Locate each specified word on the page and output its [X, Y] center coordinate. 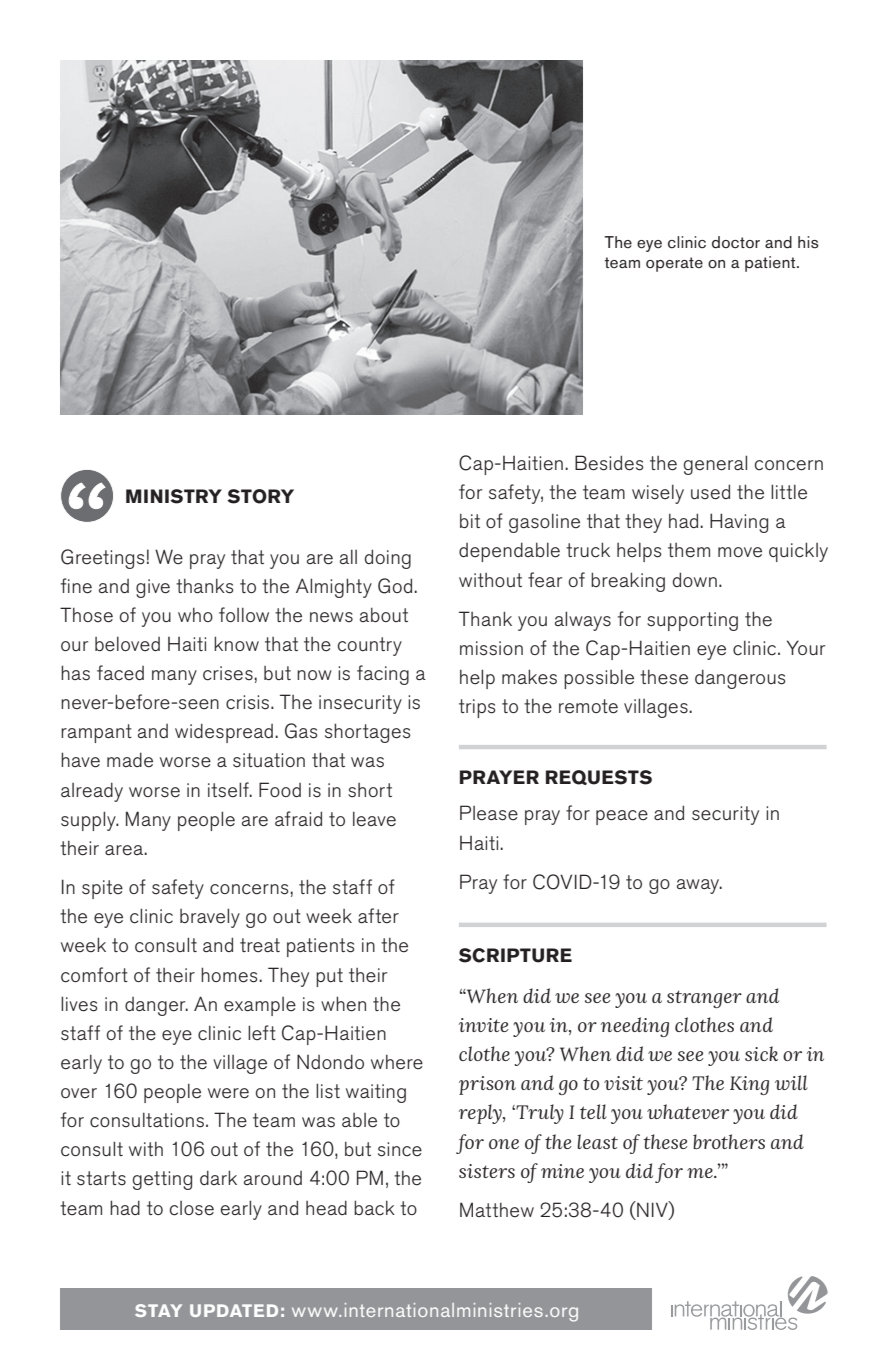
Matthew [497, 1210]
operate [674, 264]
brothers [729, 1141]
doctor [736, 242]
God [396, 586]
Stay [158, 1310]
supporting [692, 621]
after [378, 916]
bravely [210, 918]
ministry [174, 496]
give [153, 588]
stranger [704, 999]
